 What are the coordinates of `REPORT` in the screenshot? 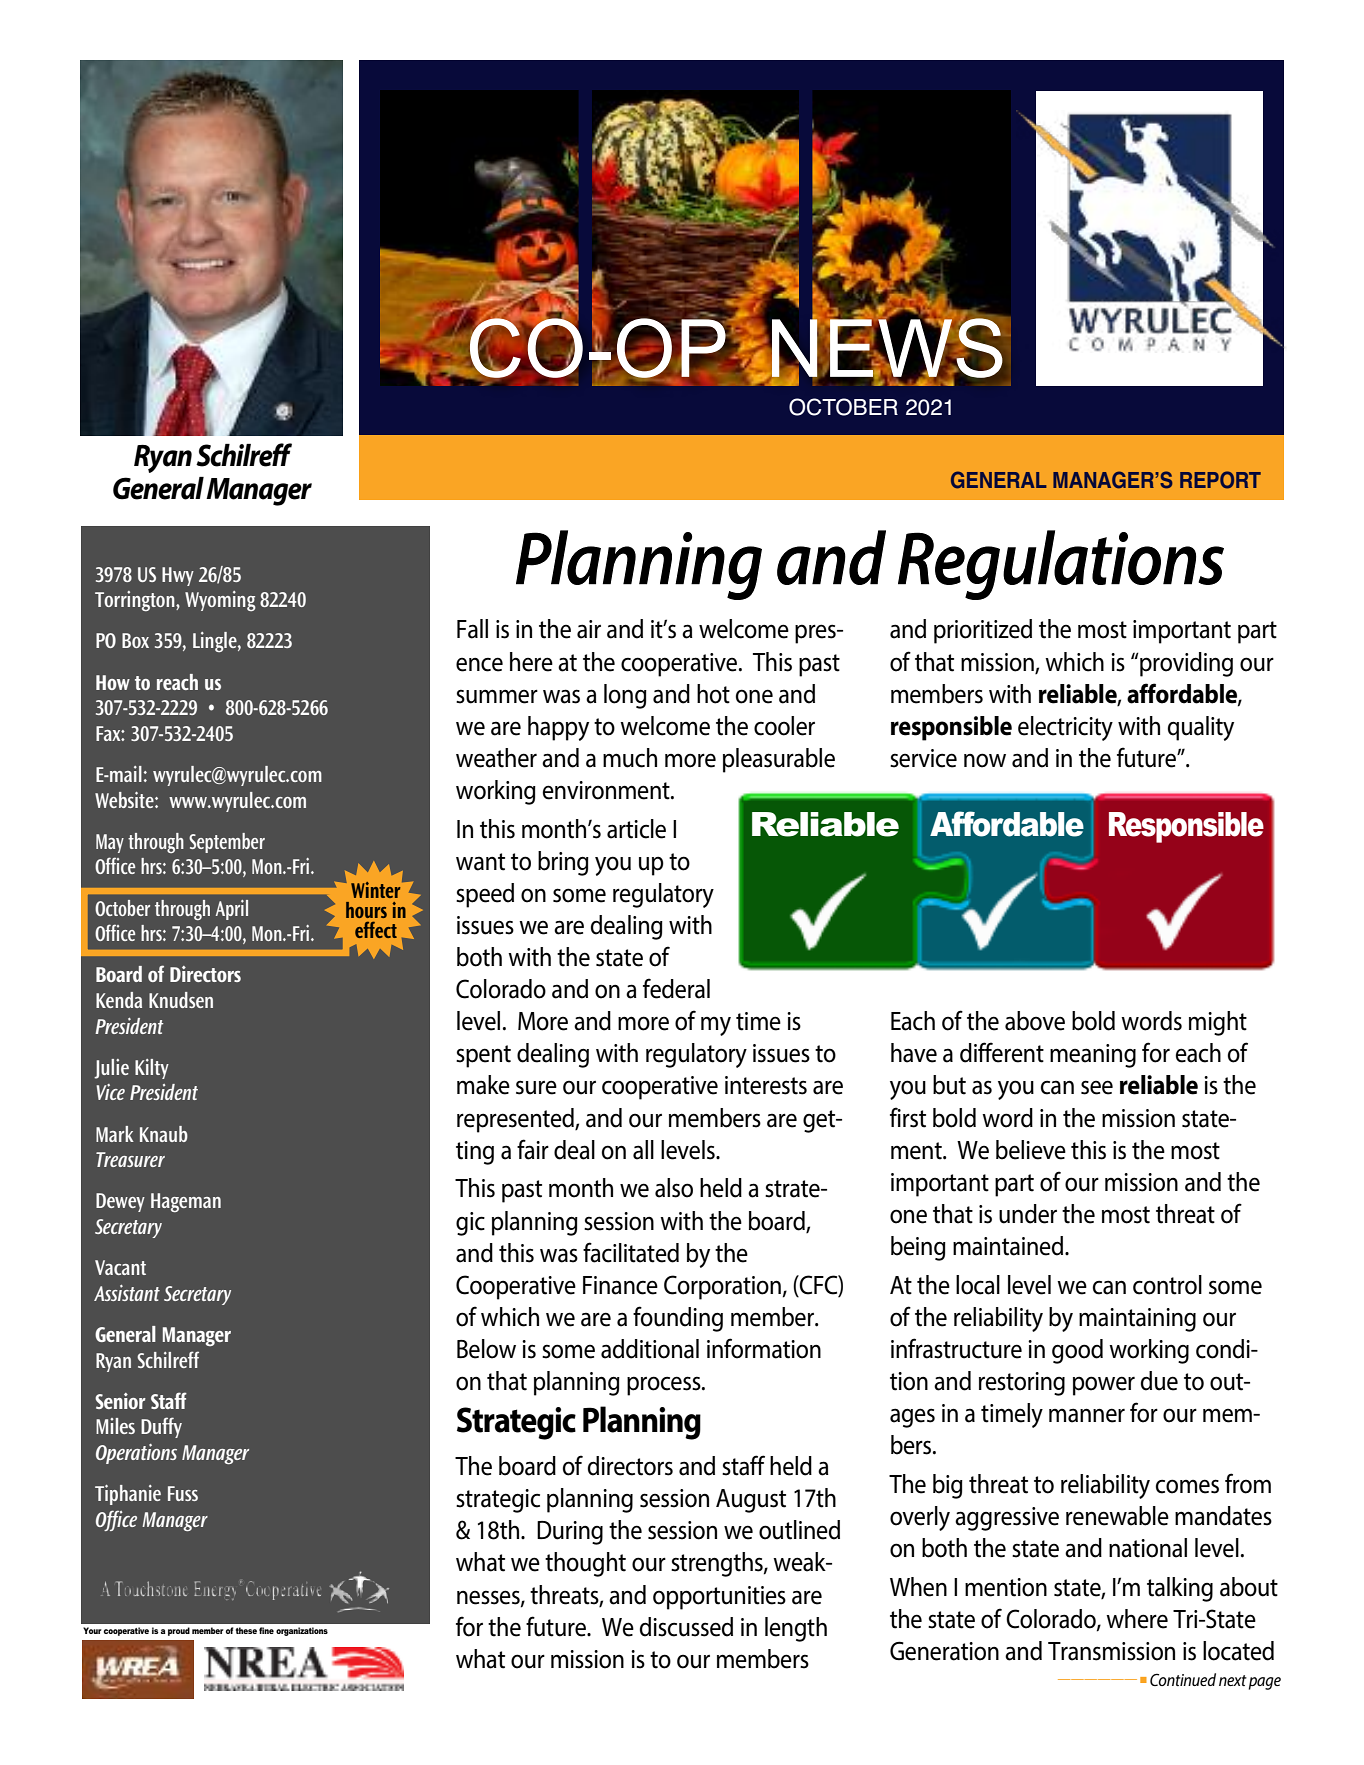 It's located at (1220, 480).
